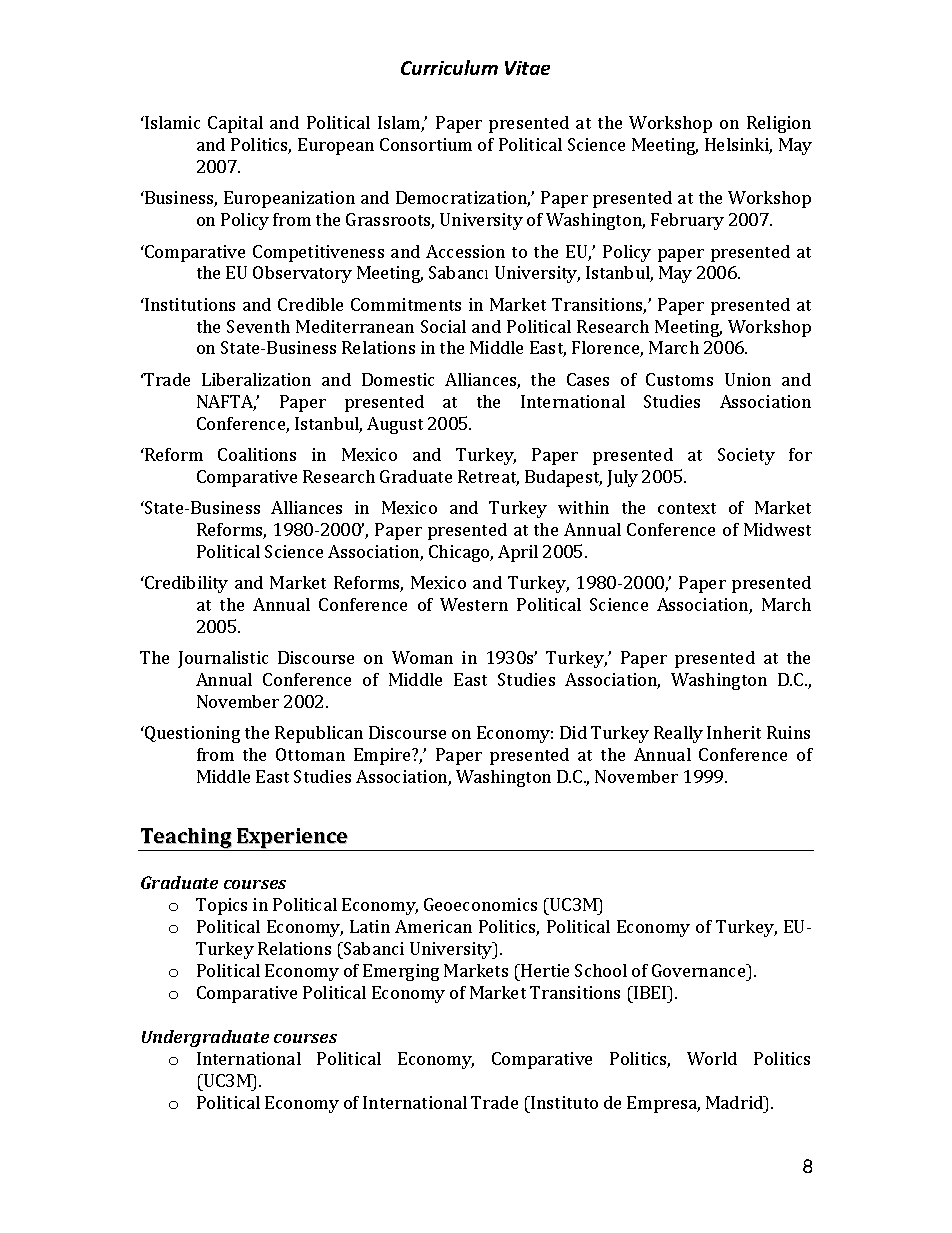 The width and height of the screenshot is (952, 1233). I want to click on Instituto, so click(563, 1102).
